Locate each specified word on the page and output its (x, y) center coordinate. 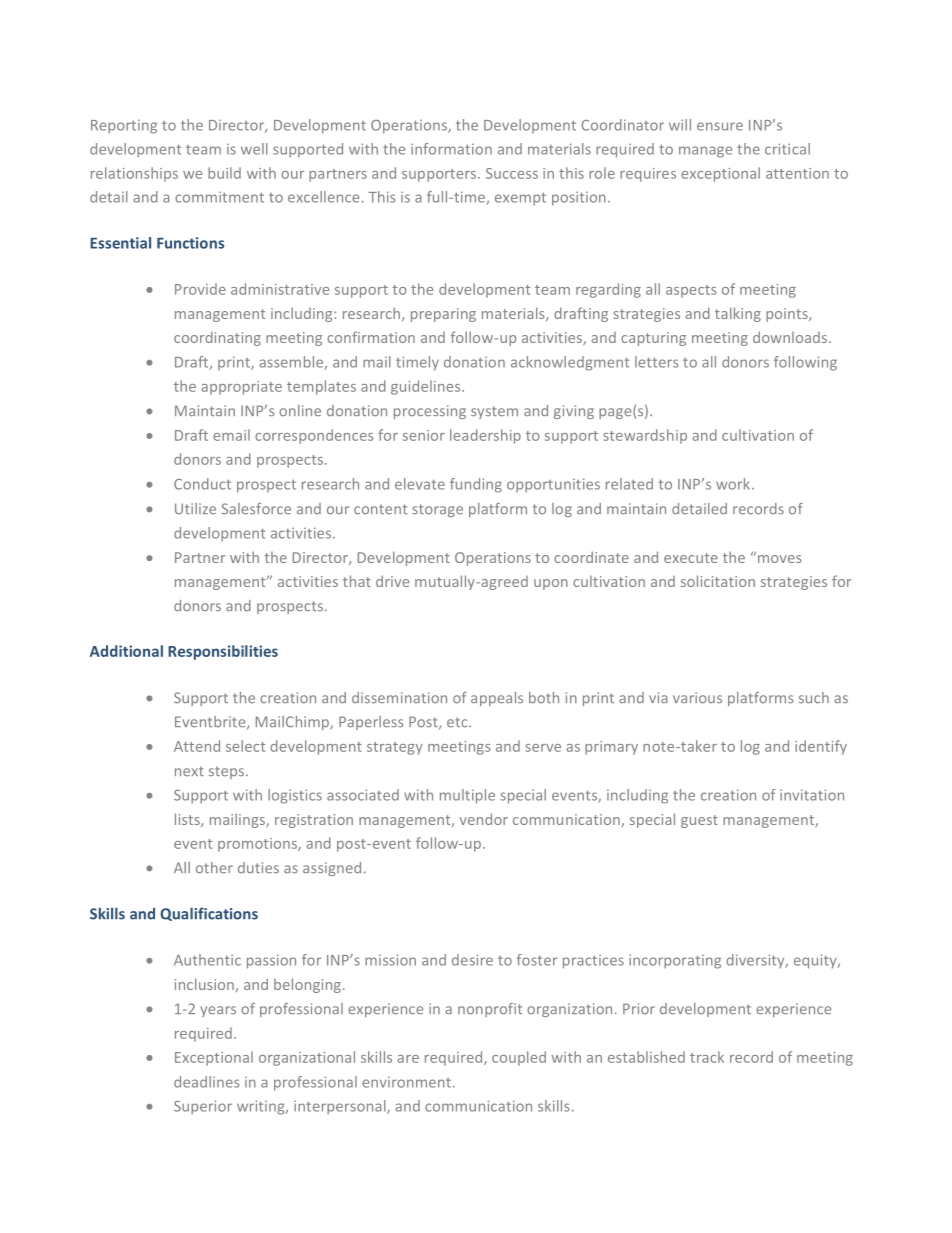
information (451, 149)
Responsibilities (223, 652)
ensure (720, 126)
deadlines (206, 1082)
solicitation (718, 581)
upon (551, 584)
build (224, 173)
